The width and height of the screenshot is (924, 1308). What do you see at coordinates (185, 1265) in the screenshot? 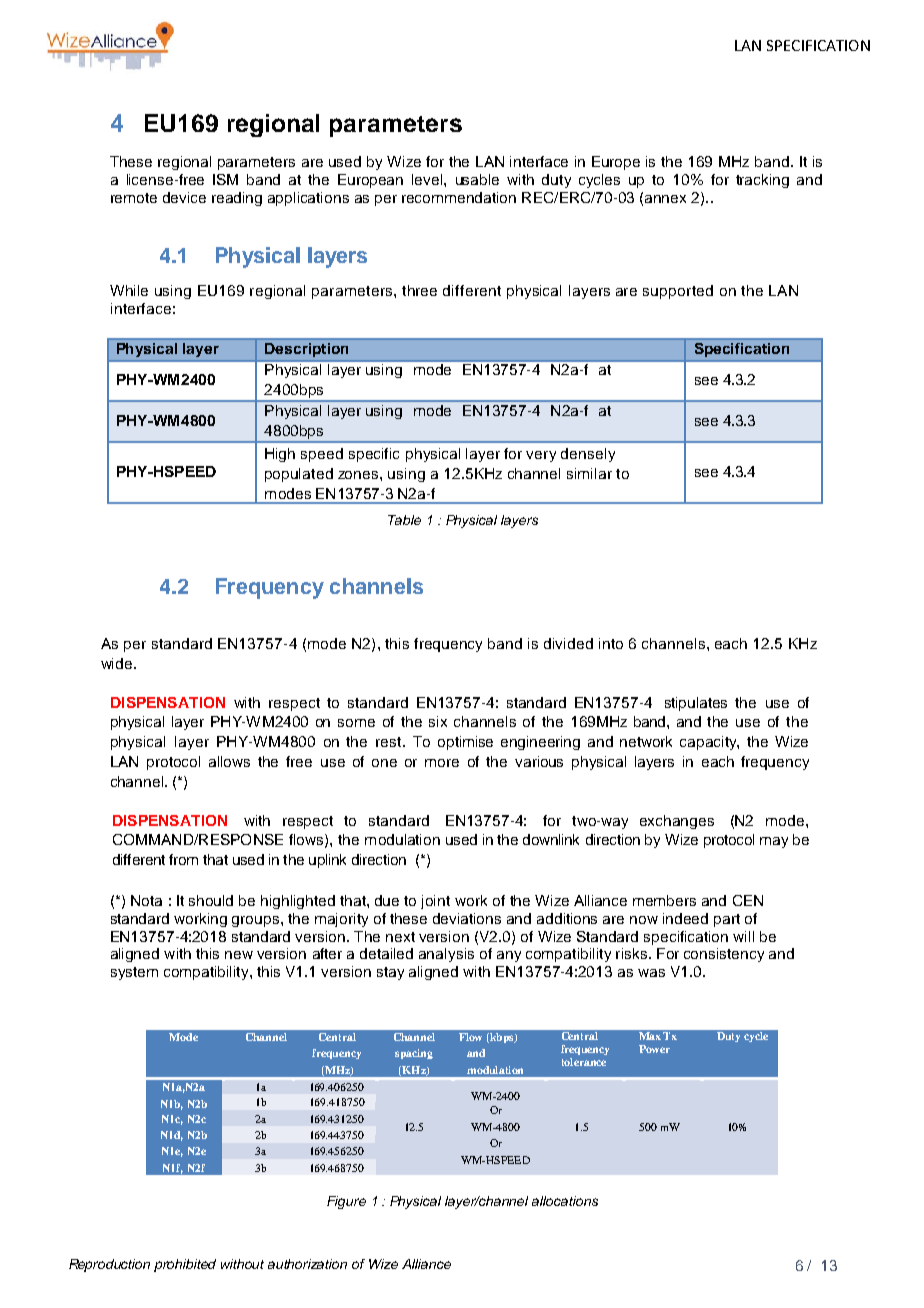
I see `prohibited` at bounding box center [185, 1265].
